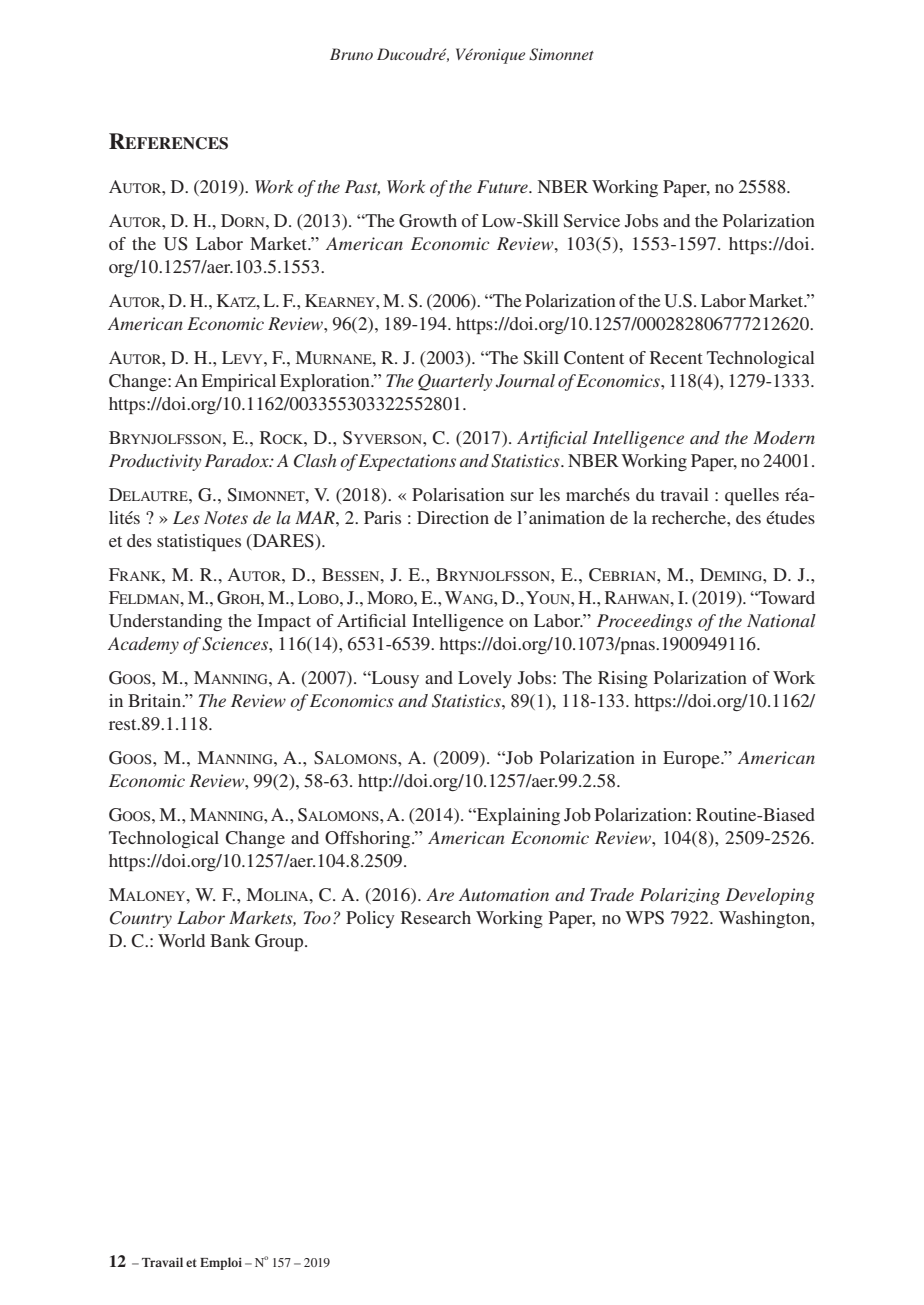 This screenshot has height=1305, width=924. What do you see at coordinates (592, 221) in the screenshot?
I see `Service` at bounding box center [592, 221].
